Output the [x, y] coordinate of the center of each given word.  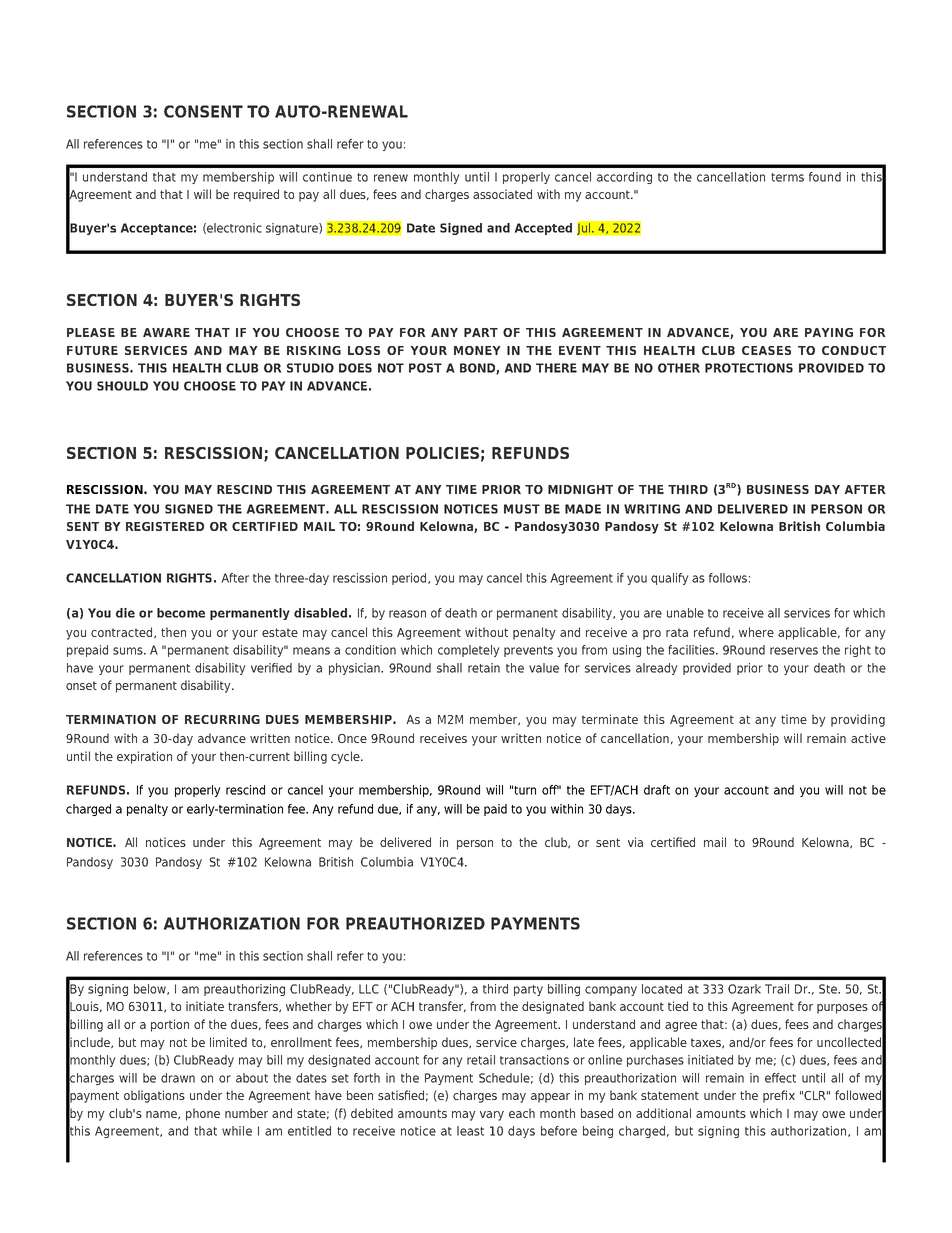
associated [502, 194]
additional [663, 1113]
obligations [154, 1096]
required [256, 195]
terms [787, 177]
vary [492, 1116]
